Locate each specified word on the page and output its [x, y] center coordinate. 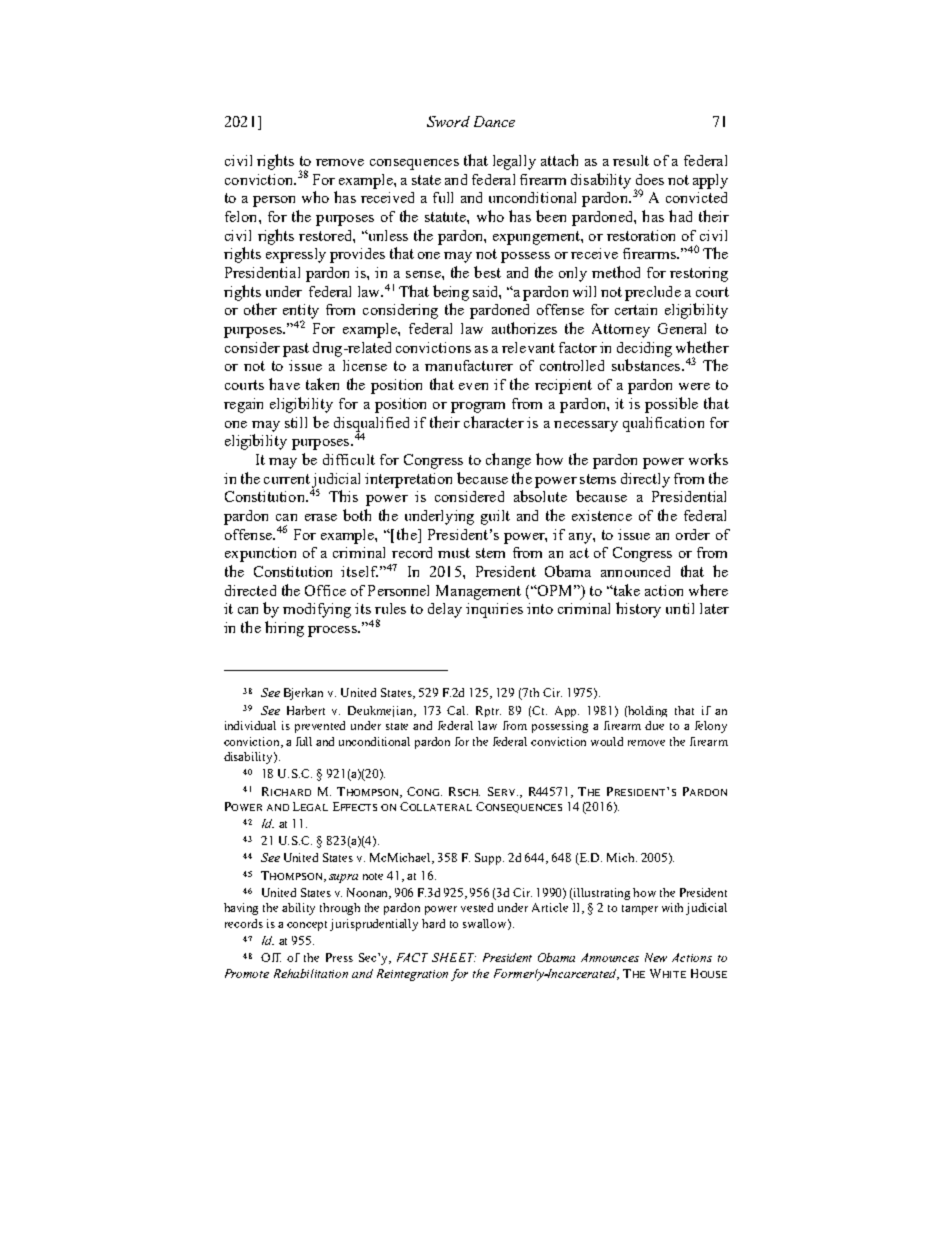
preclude [653, 293]
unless [386, 235]
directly [645, 480]
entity [301, 312]
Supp [489, 859]
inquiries [494, 610]
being [451, 293]
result [631, 160]
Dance [494, 121]
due [654, 725]
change [508, 461]
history [638, 610]
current [287, 479]
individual [250, 725]
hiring [284, 629]
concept [307, 926]
